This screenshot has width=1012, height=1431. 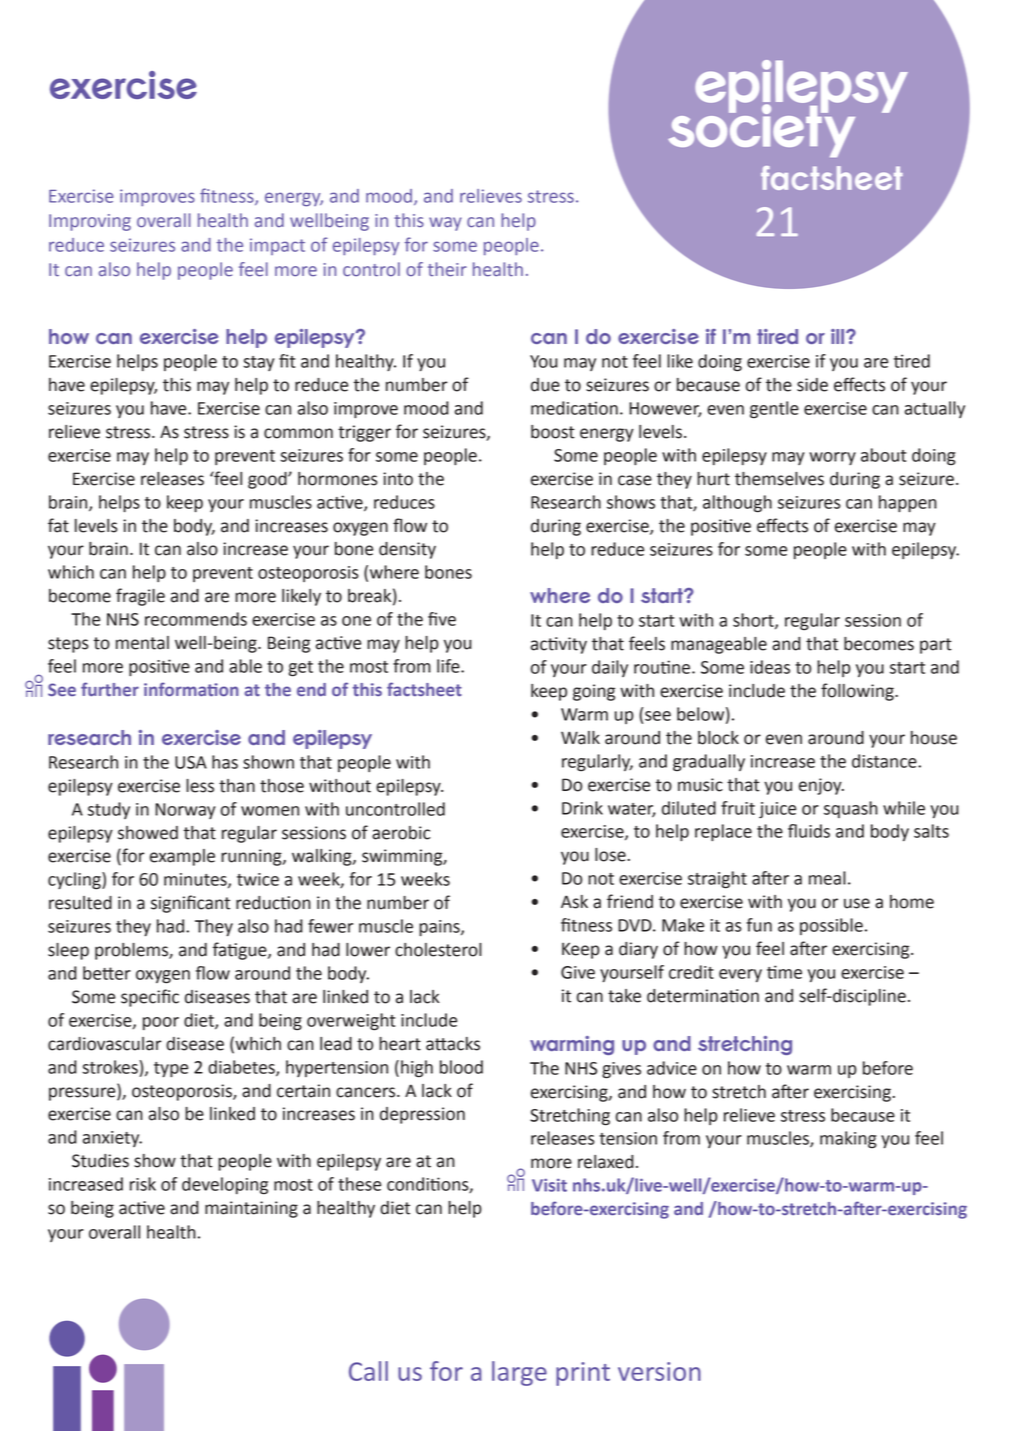 What do you see at coordinates (447, 269) in the screenshot?
I see `their` at bounding box center [447, 269].
